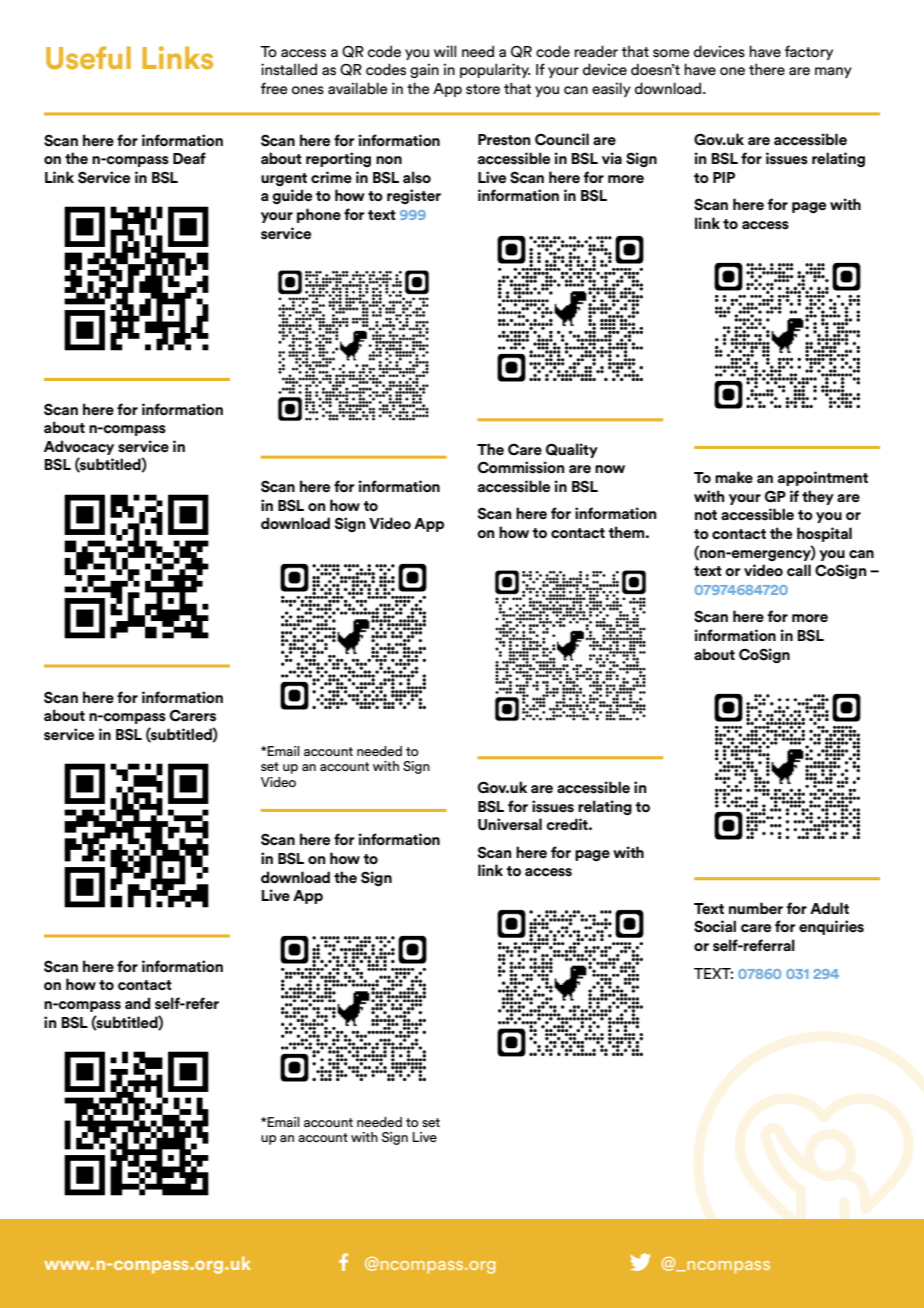 The width and height of the page is (924, 1308). Describe the element at coordinates (88, 58) in the page. I see `Useful` at that location.
